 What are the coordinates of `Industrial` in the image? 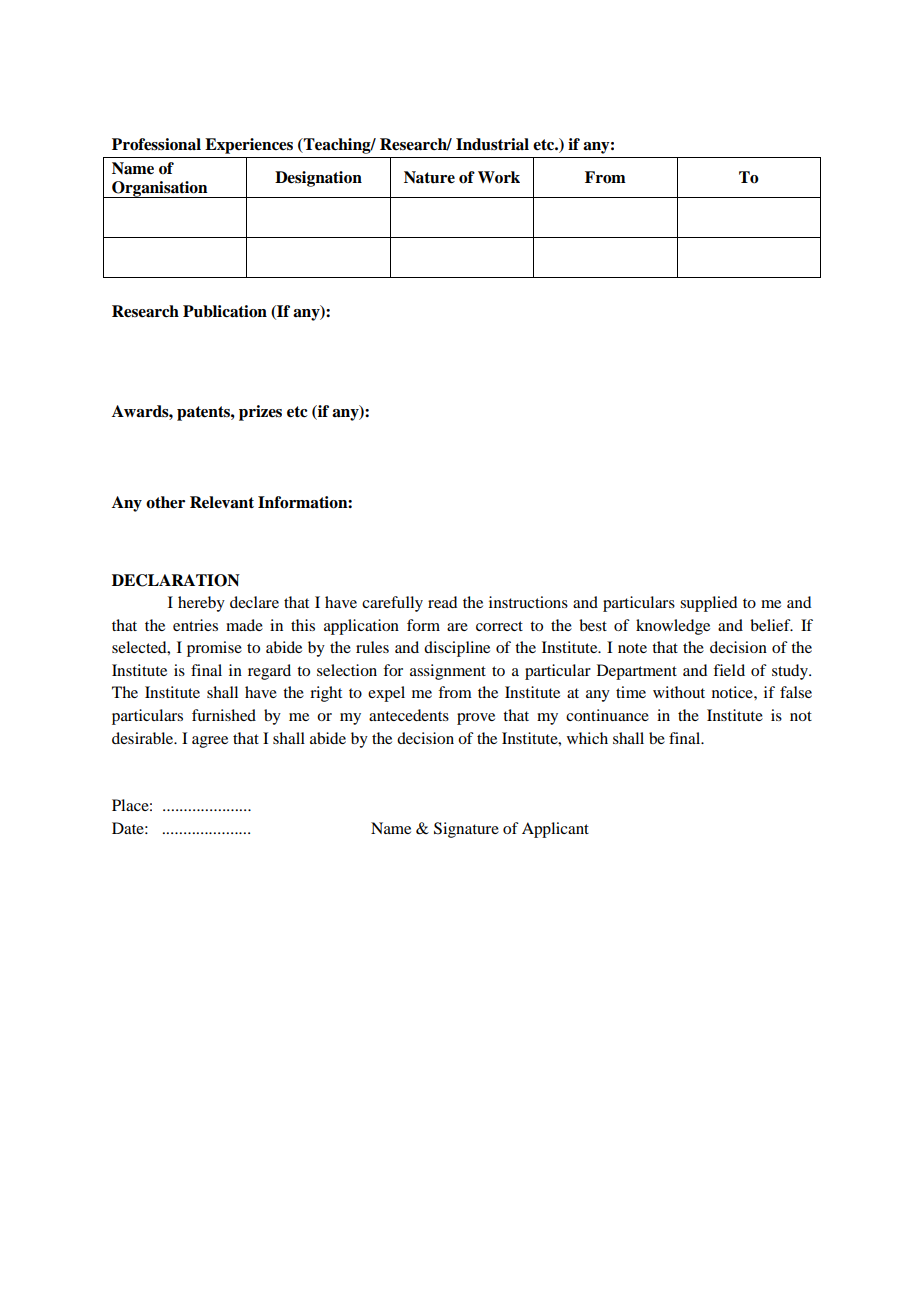 It's located at (492, 144).
